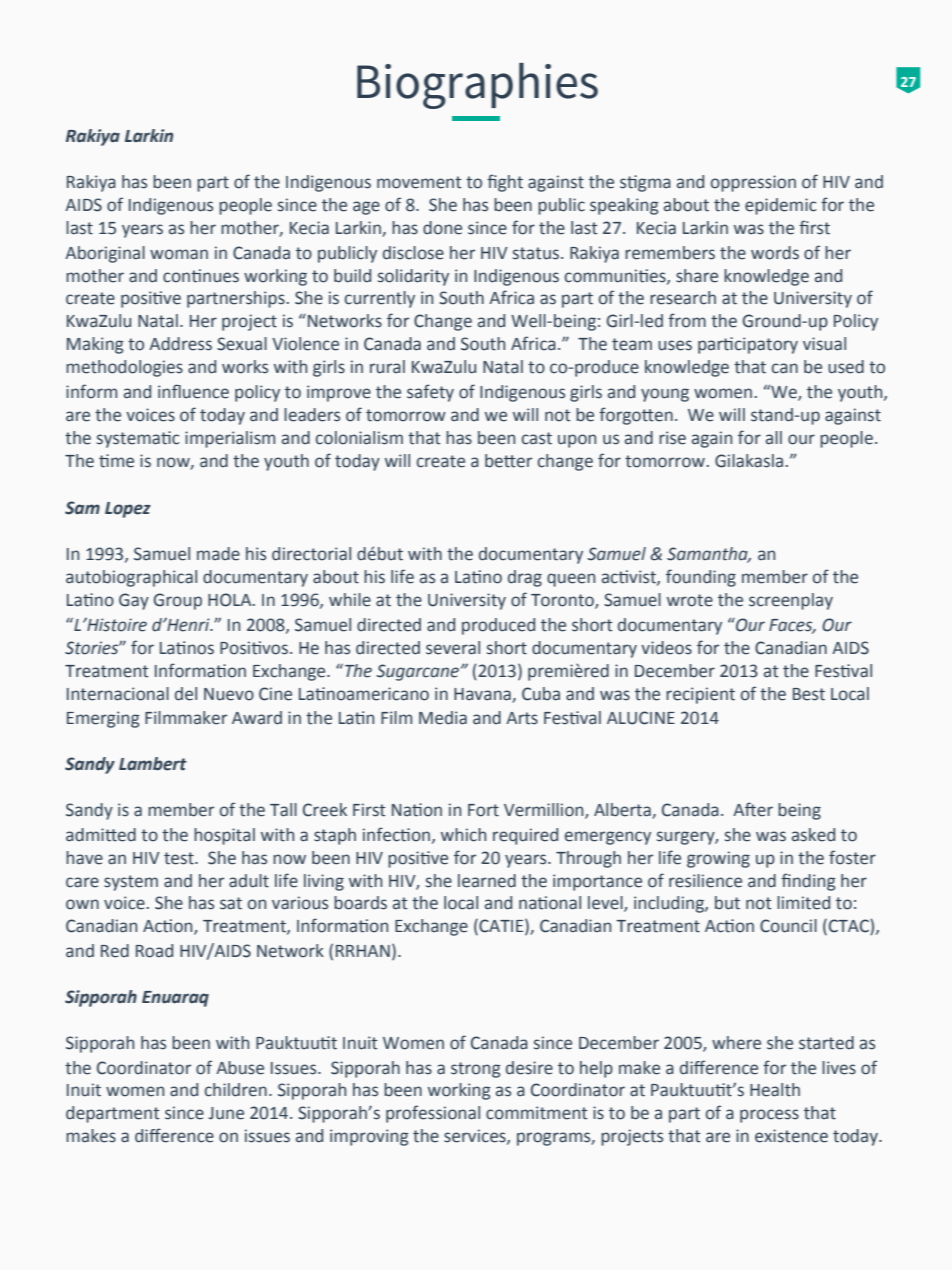  I want to click on several, so click(453, 648).
